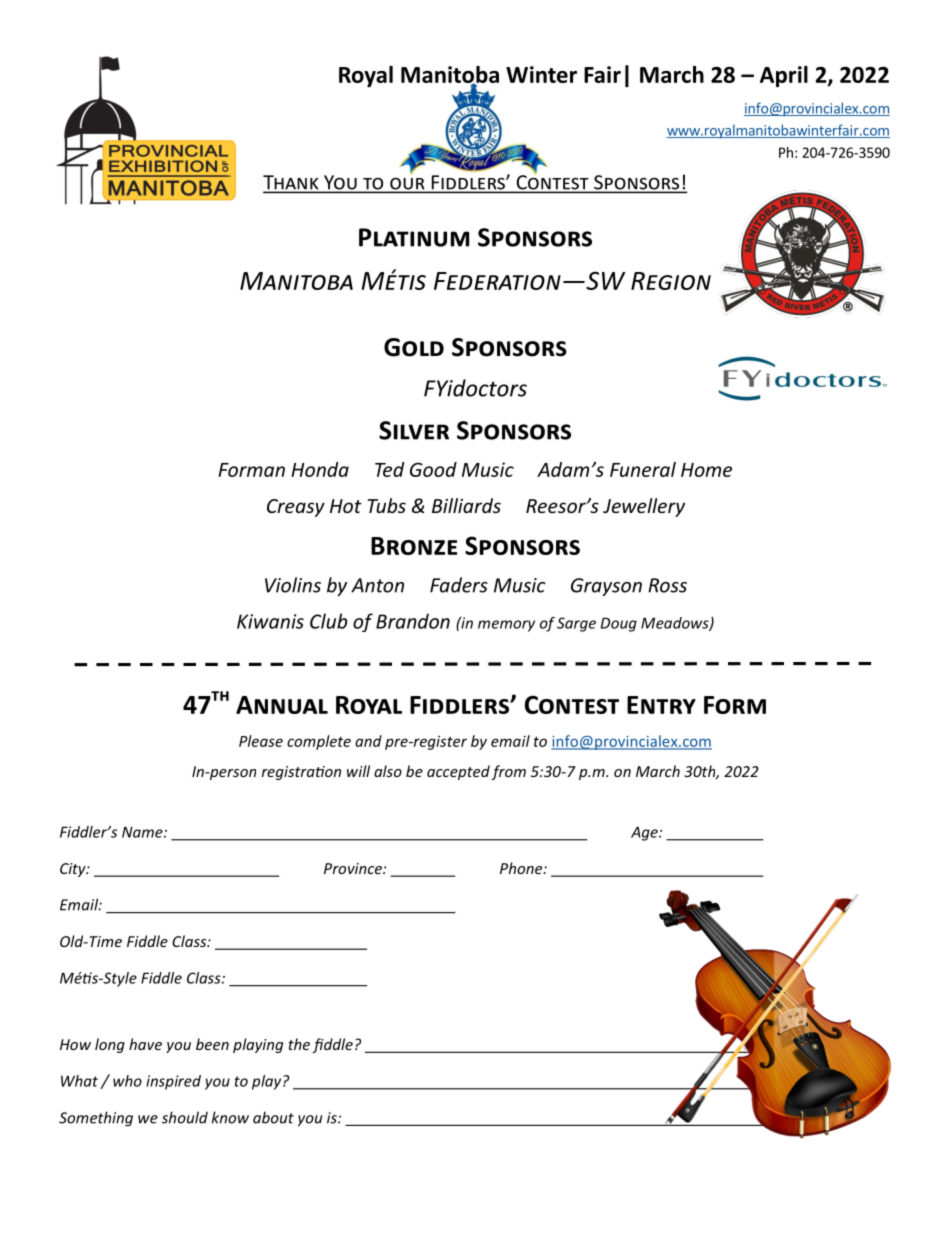  I want to click on Thank, so click(292, 183).
